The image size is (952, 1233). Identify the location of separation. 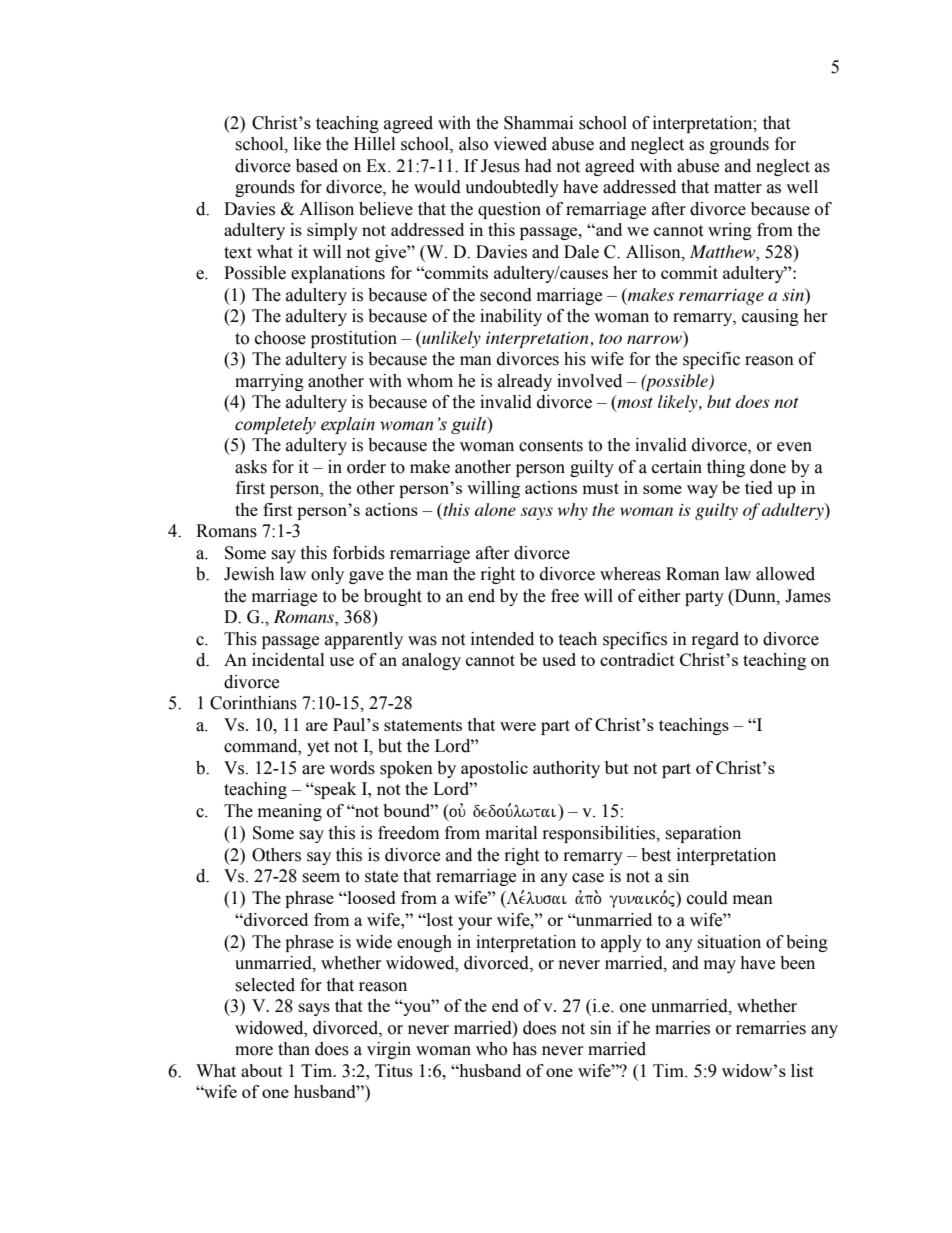
(703, 834).
